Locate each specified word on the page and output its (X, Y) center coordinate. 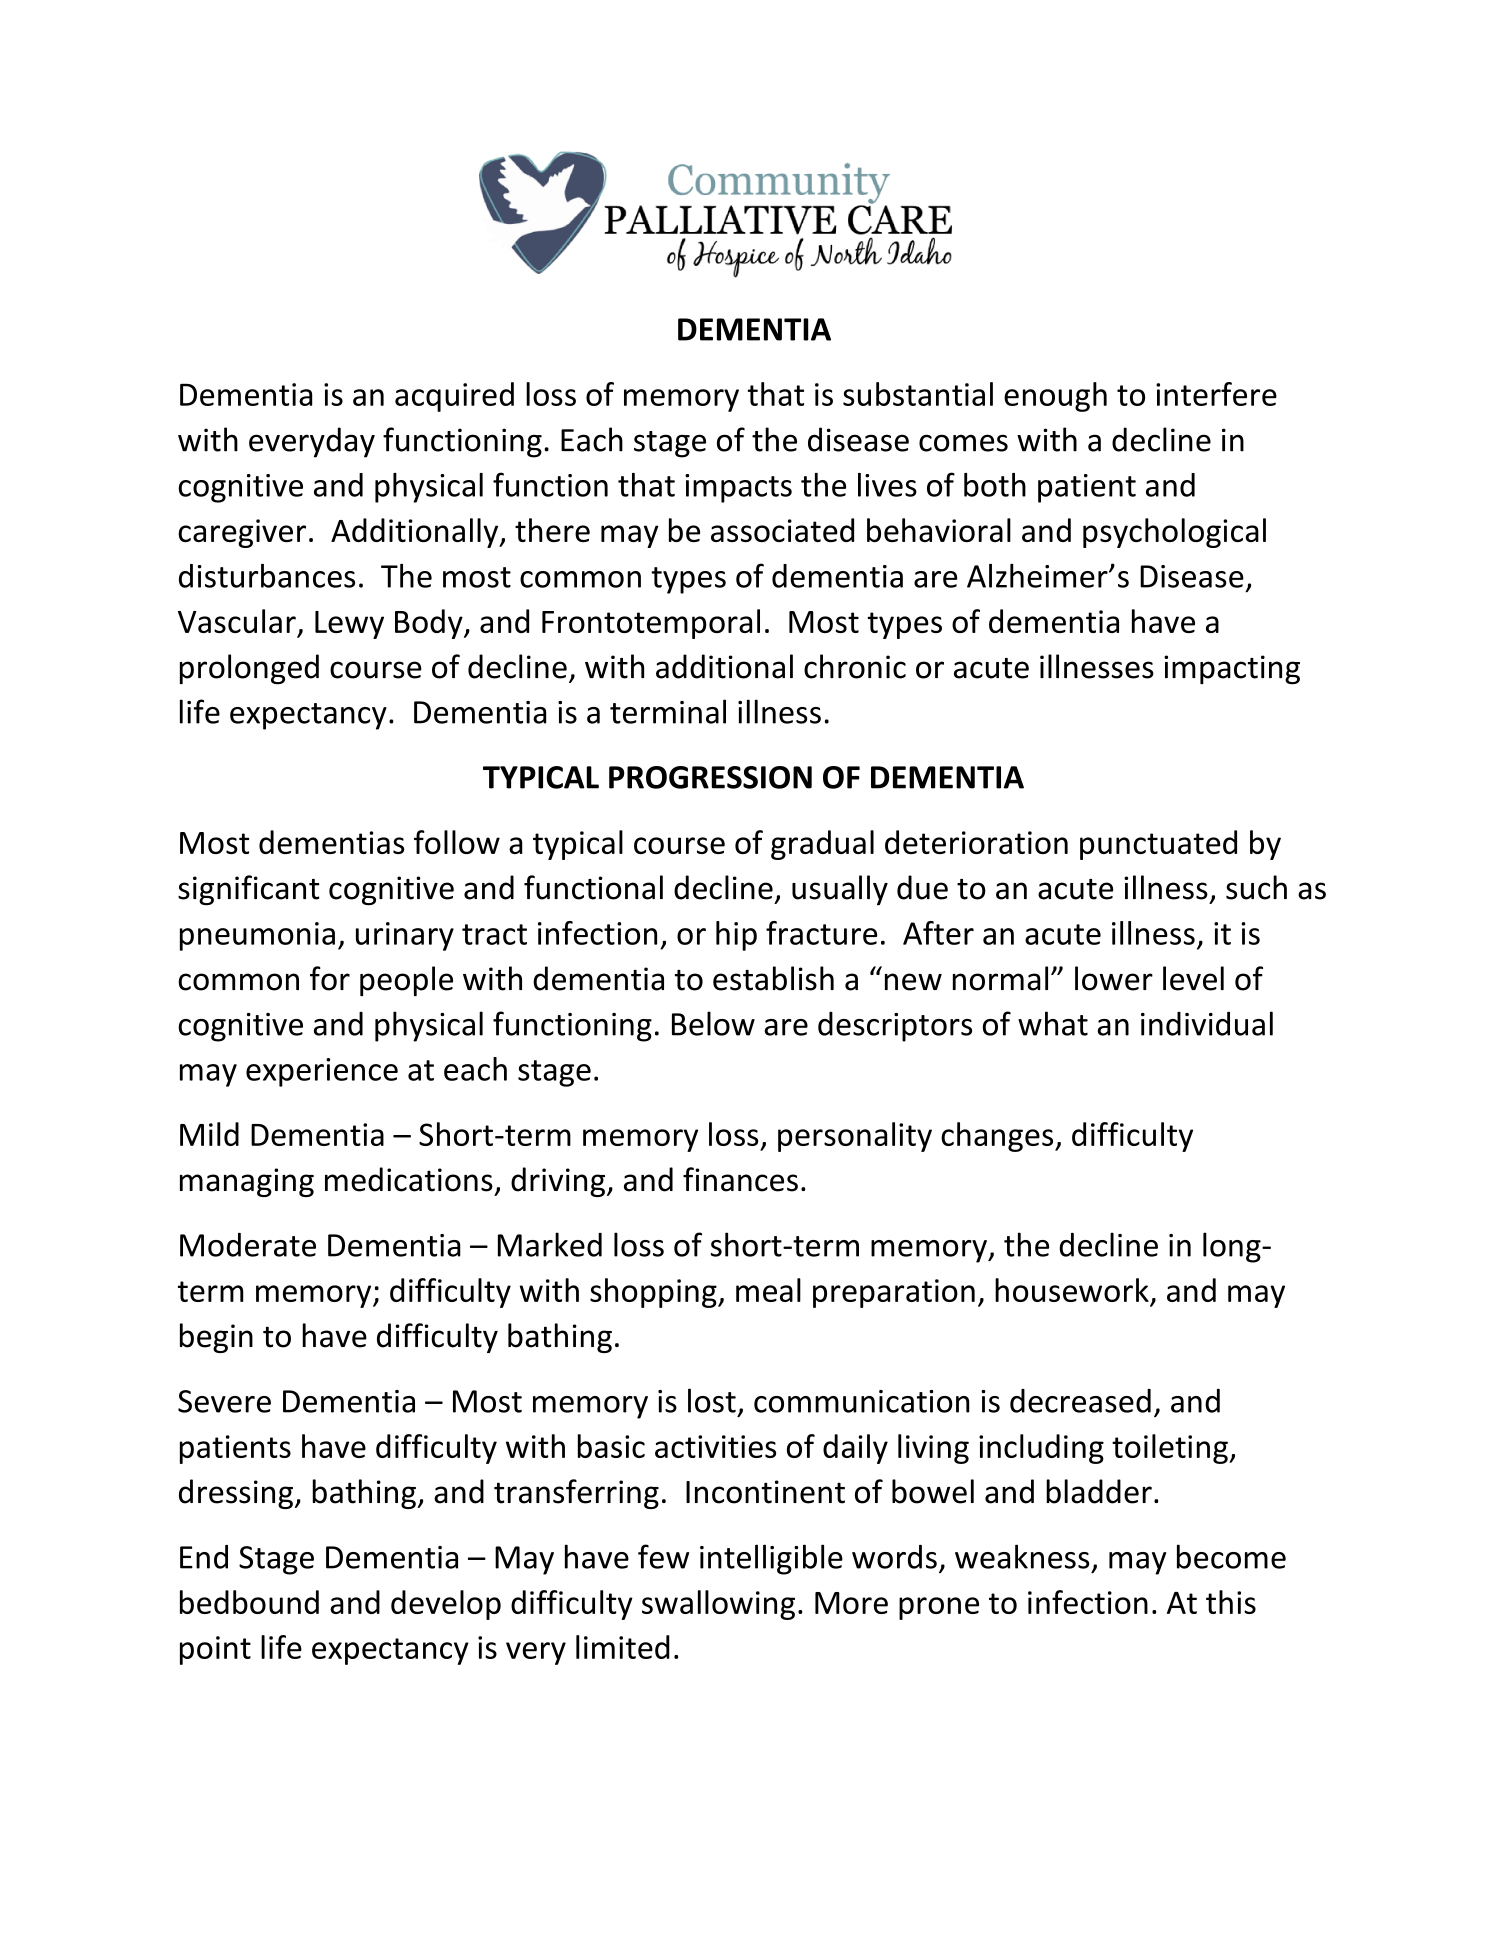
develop (446, 1605)
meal (768, 1290)
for (330, 978)
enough (1055, 397)
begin (216, 1338)
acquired (454, 397)
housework (1073, 1291)
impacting (1232, 670)
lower (1114, 978)
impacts (738, 488)
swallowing (718, 1605)
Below (713, 1023)
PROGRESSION (710, 777)
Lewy (349, 625)
